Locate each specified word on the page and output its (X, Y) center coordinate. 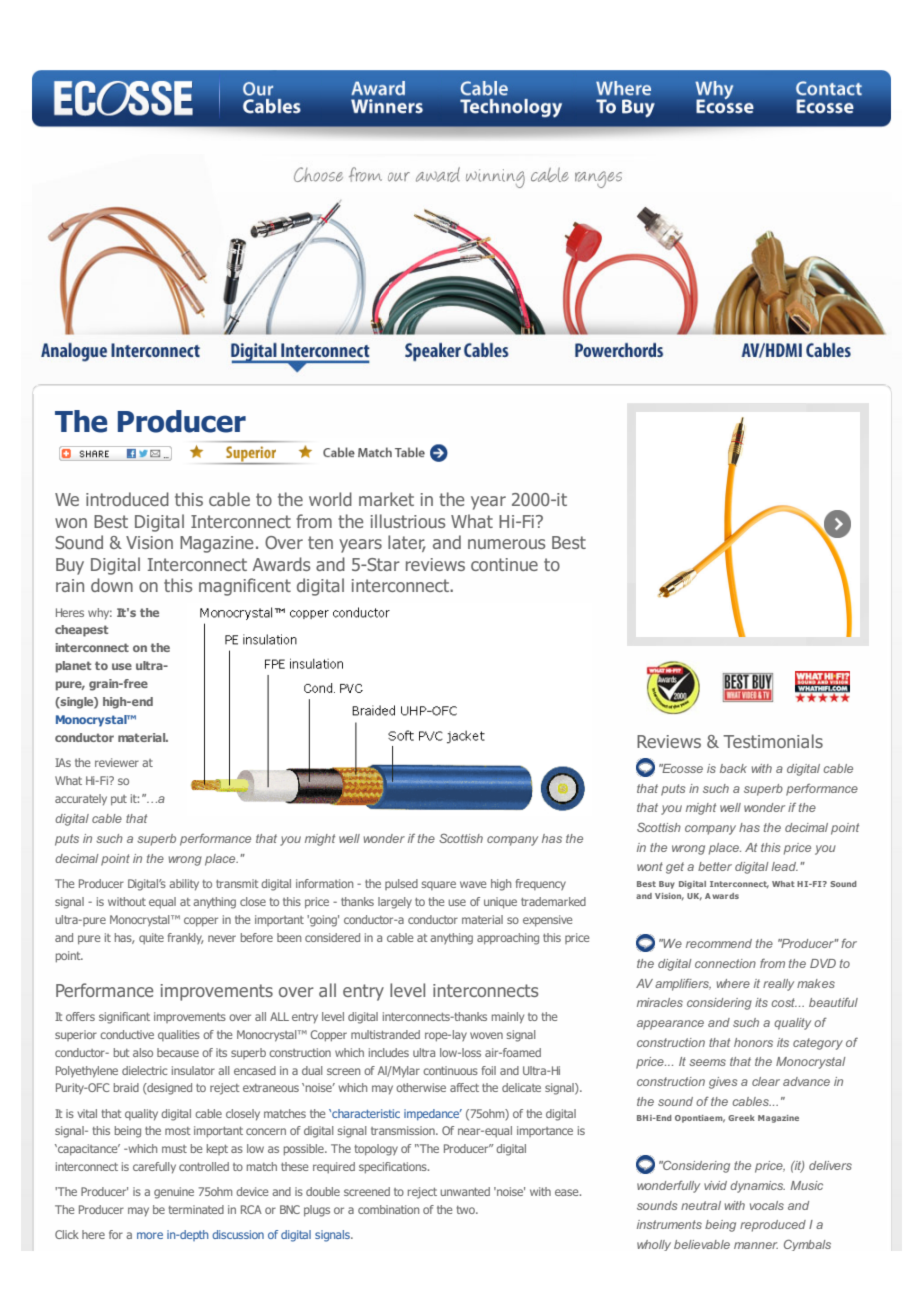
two (466, 1210)
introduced (127, 499)
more (150, 1235)
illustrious (408, 521)
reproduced (773, 1226)
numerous (506, 544)
